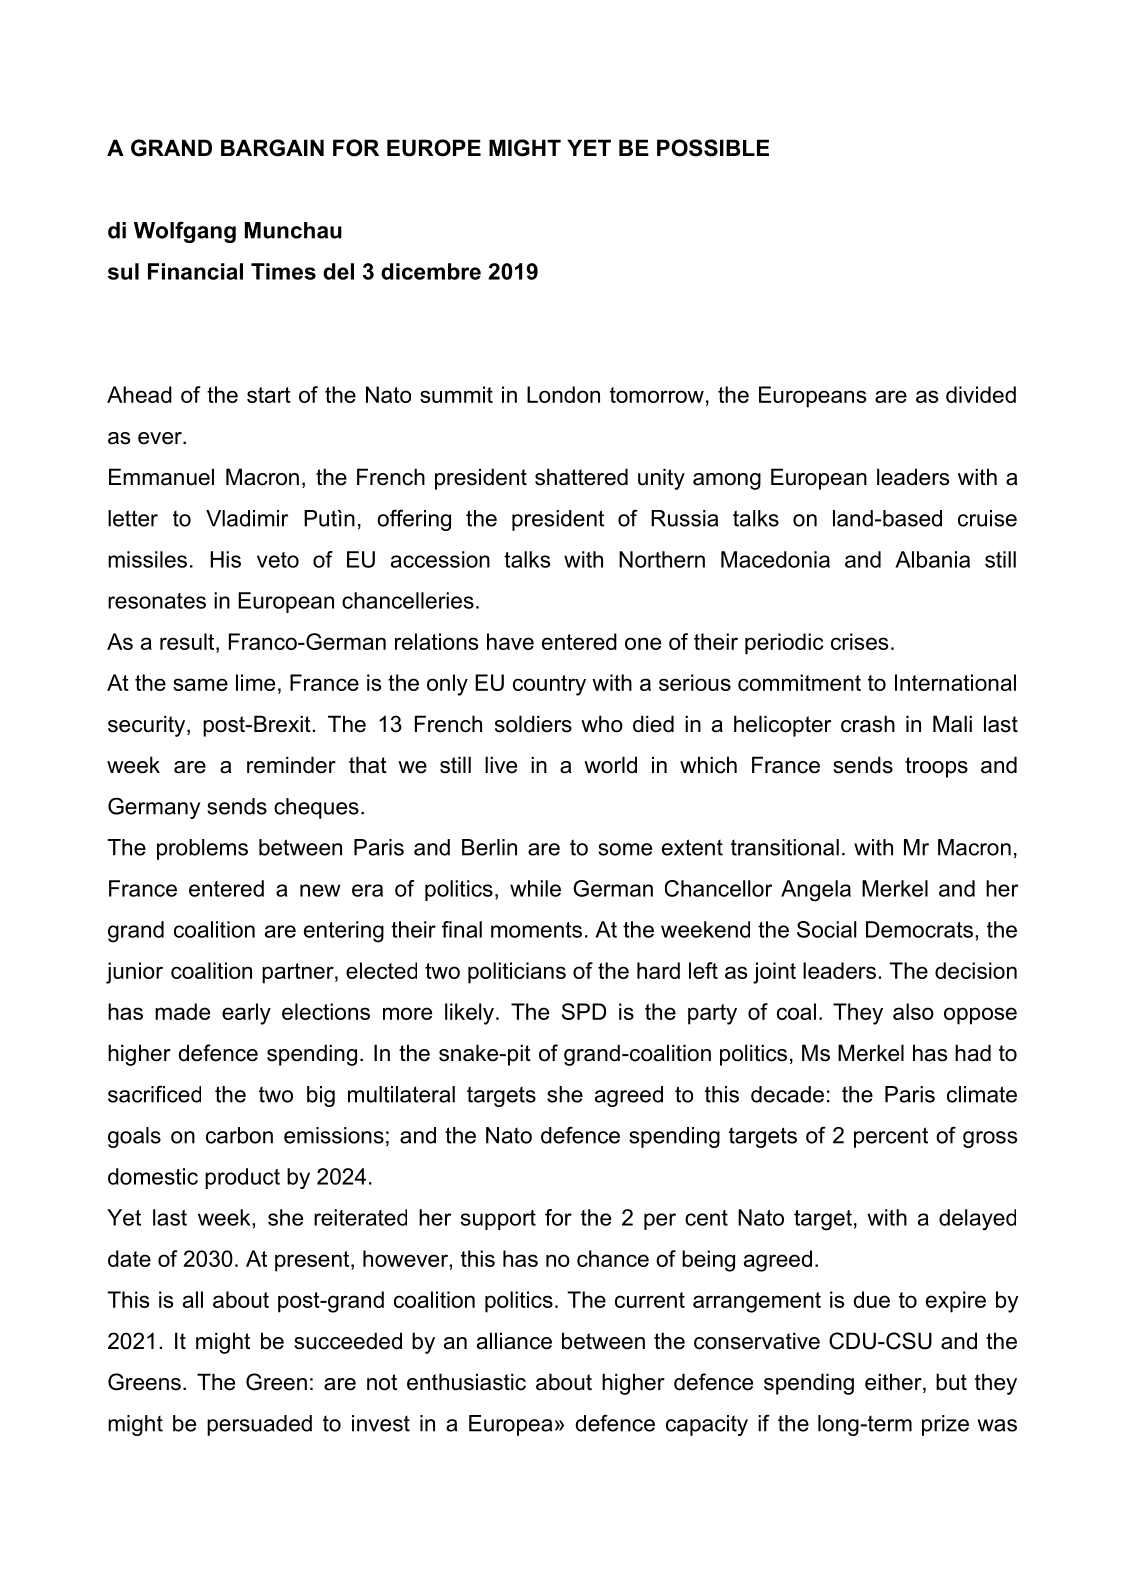 Image resolution: width=1126 pixels, height=1593 pixels. I want to click on troops, so click(936, 767).
